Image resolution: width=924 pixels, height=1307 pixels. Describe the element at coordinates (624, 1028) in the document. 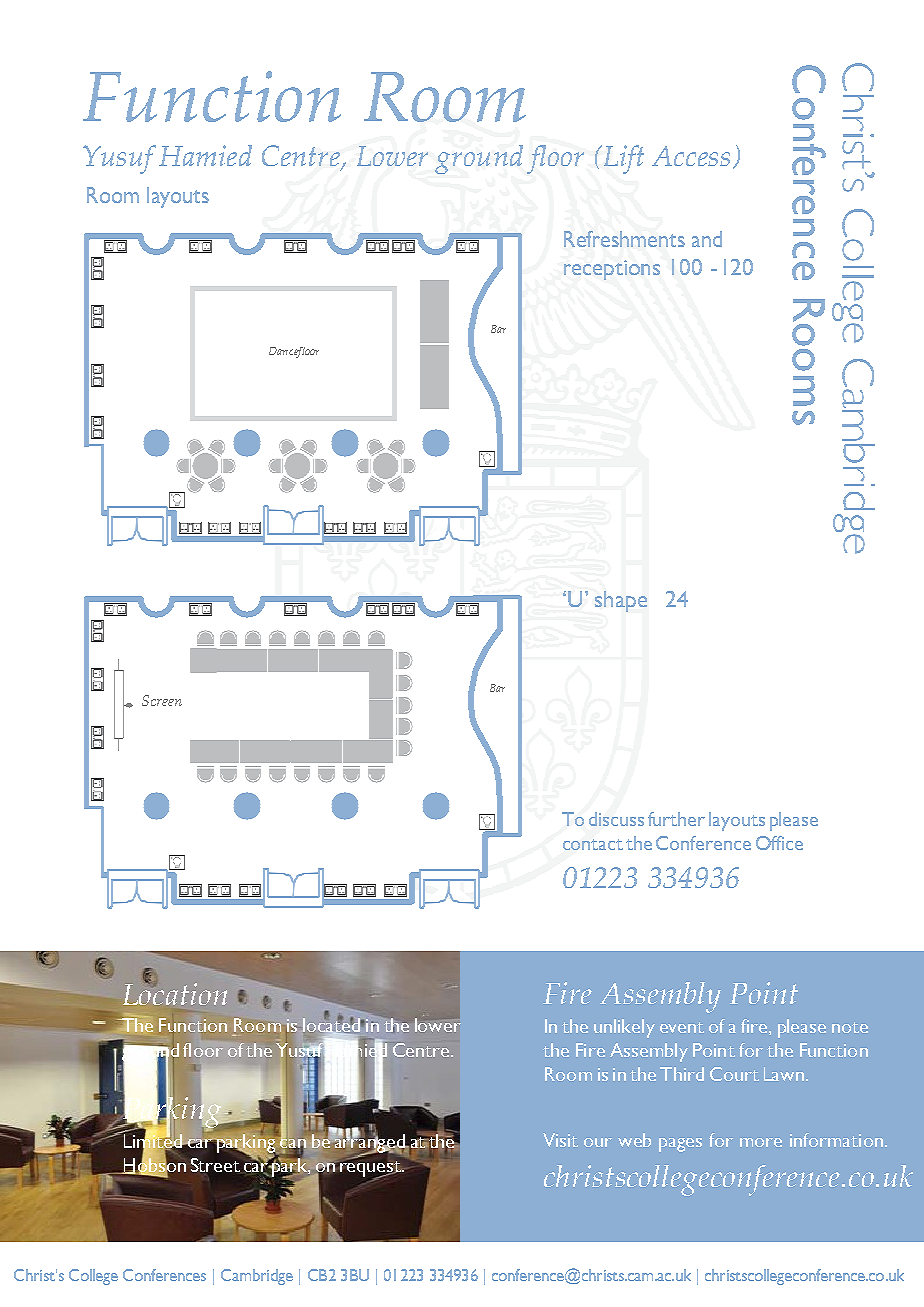

I see `unlikely` at that location.
